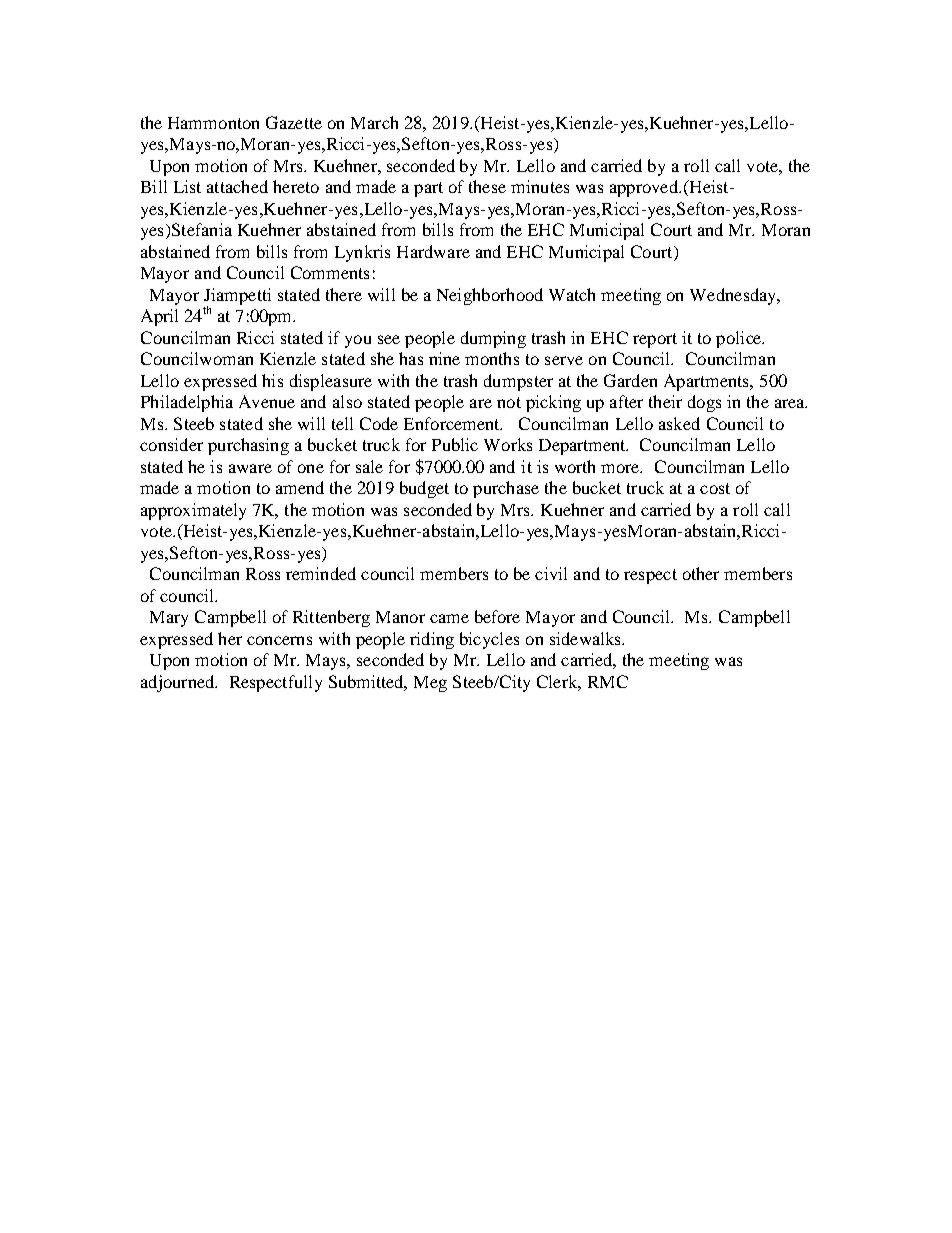 Image resolution: width=952 pixels, height=1233 pixels. I want to click on Gazette, so click(294, 122).
